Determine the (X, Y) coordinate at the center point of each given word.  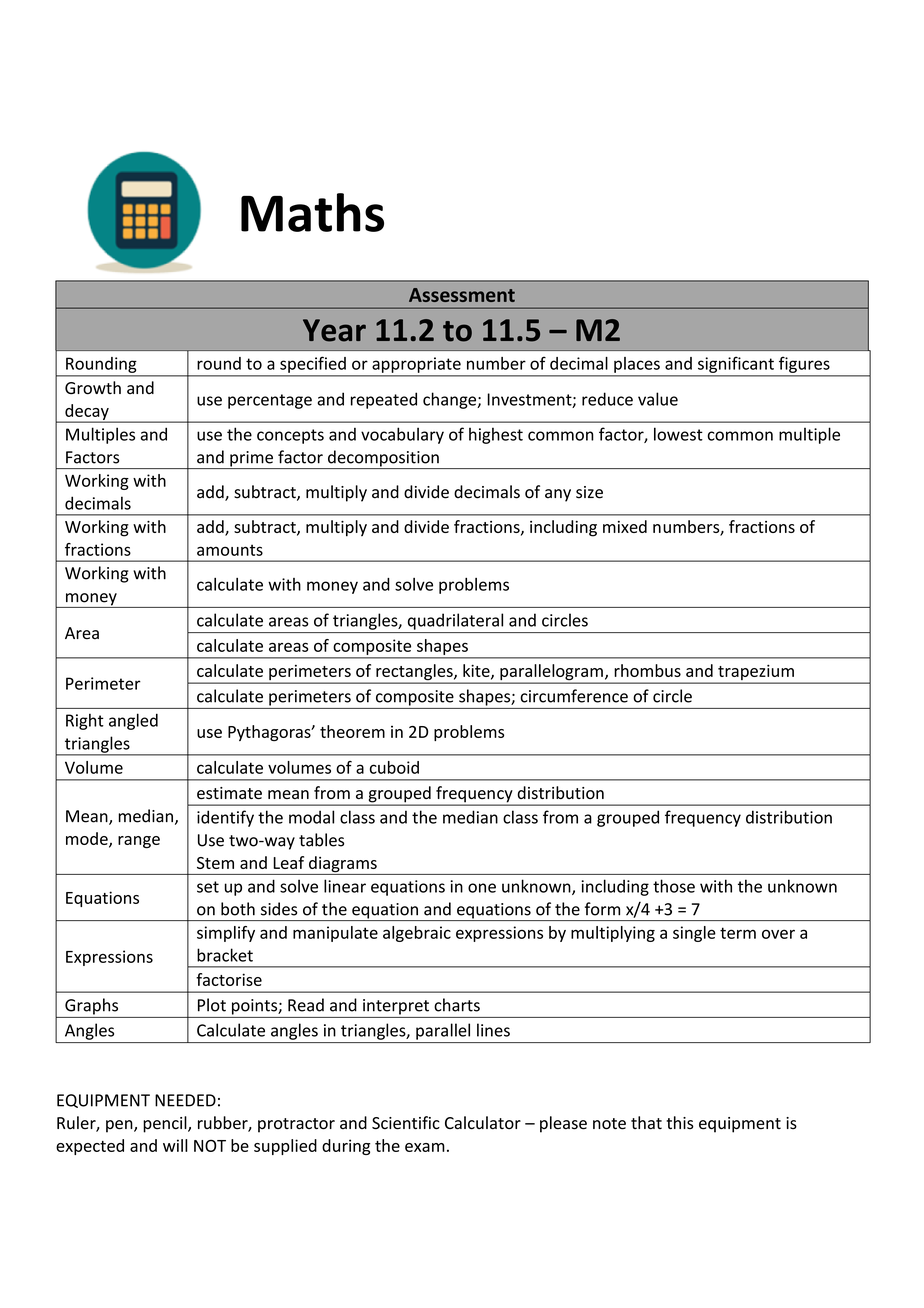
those (674, 886)
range (139, 842)
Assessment (462, 295)
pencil (166, 1124)
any (558, 495)
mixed (625, 526)
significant (736, 365)
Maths (312, 212)
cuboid (394, 767)
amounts (230, 550)
